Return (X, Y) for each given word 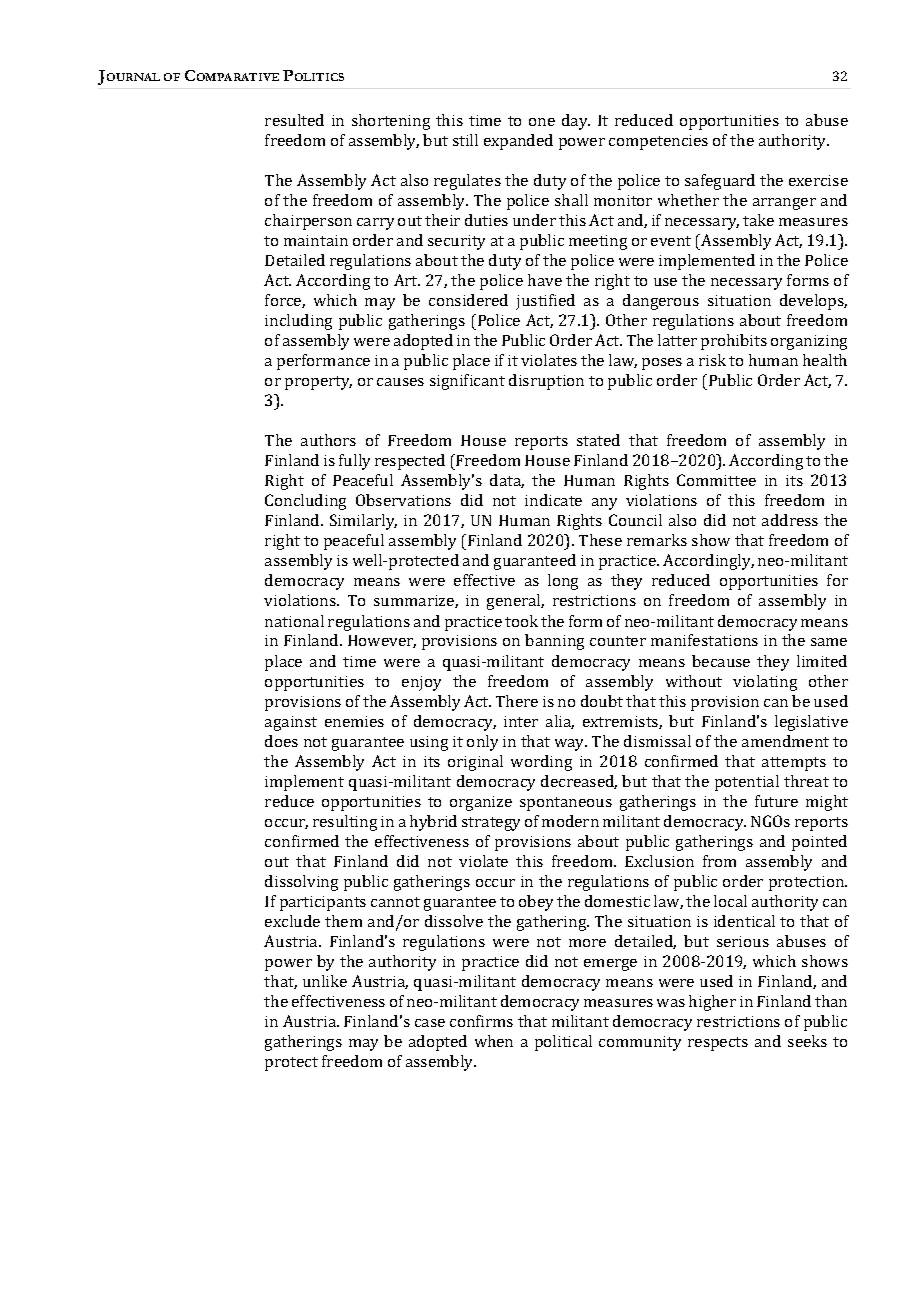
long (563, 582)
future (776, 801)
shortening (391, 122)
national (294, 621)
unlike (325, 981)
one (542, 122)
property (318, 383)
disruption (546, 382)
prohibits (734, 342)
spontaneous (566, 804)
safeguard (720, 182)
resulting (345, 823)
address (790, 520)
